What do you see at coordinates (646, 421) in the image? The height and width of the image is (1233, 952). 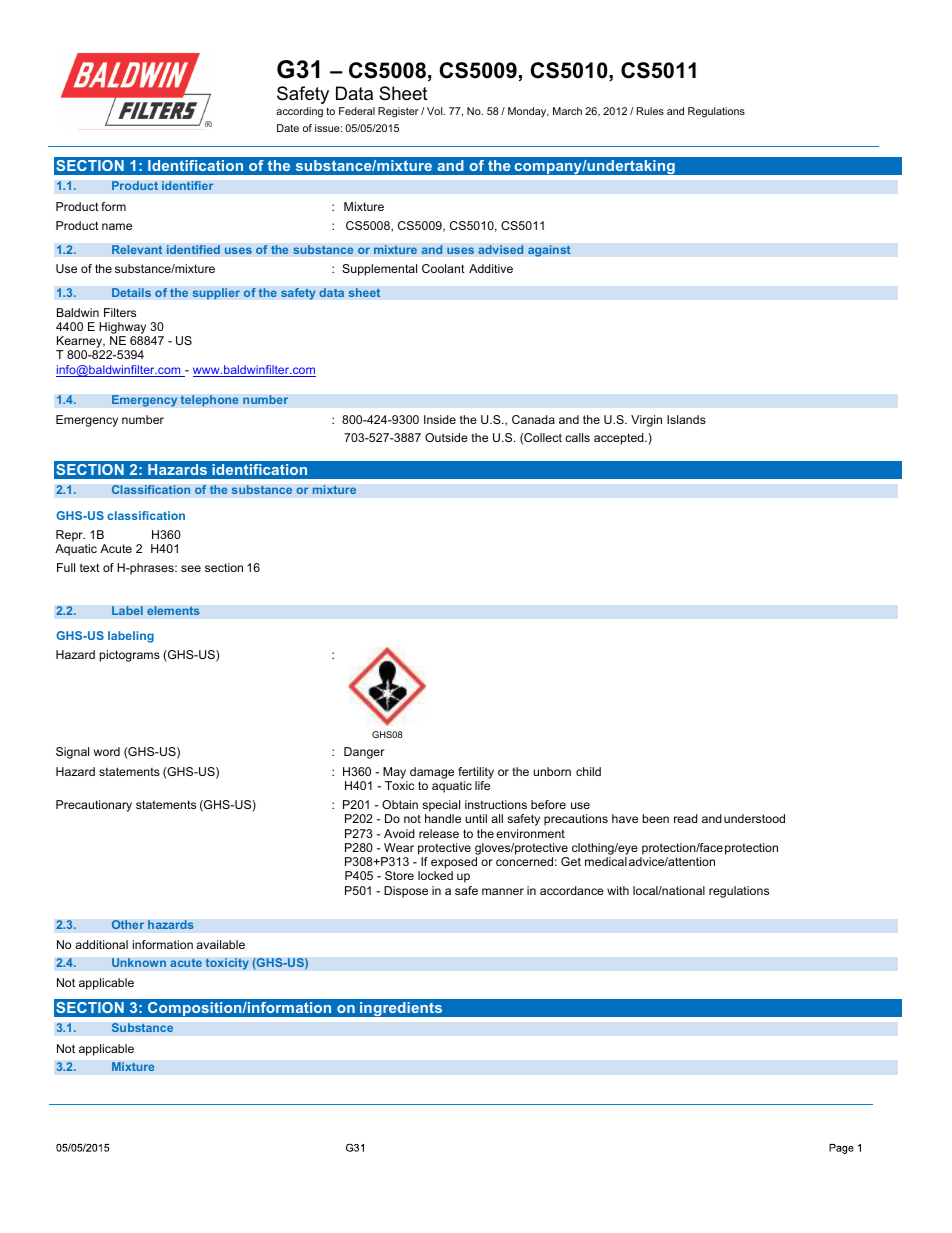 I see `Virgin` at bounding box center [646, 421].
